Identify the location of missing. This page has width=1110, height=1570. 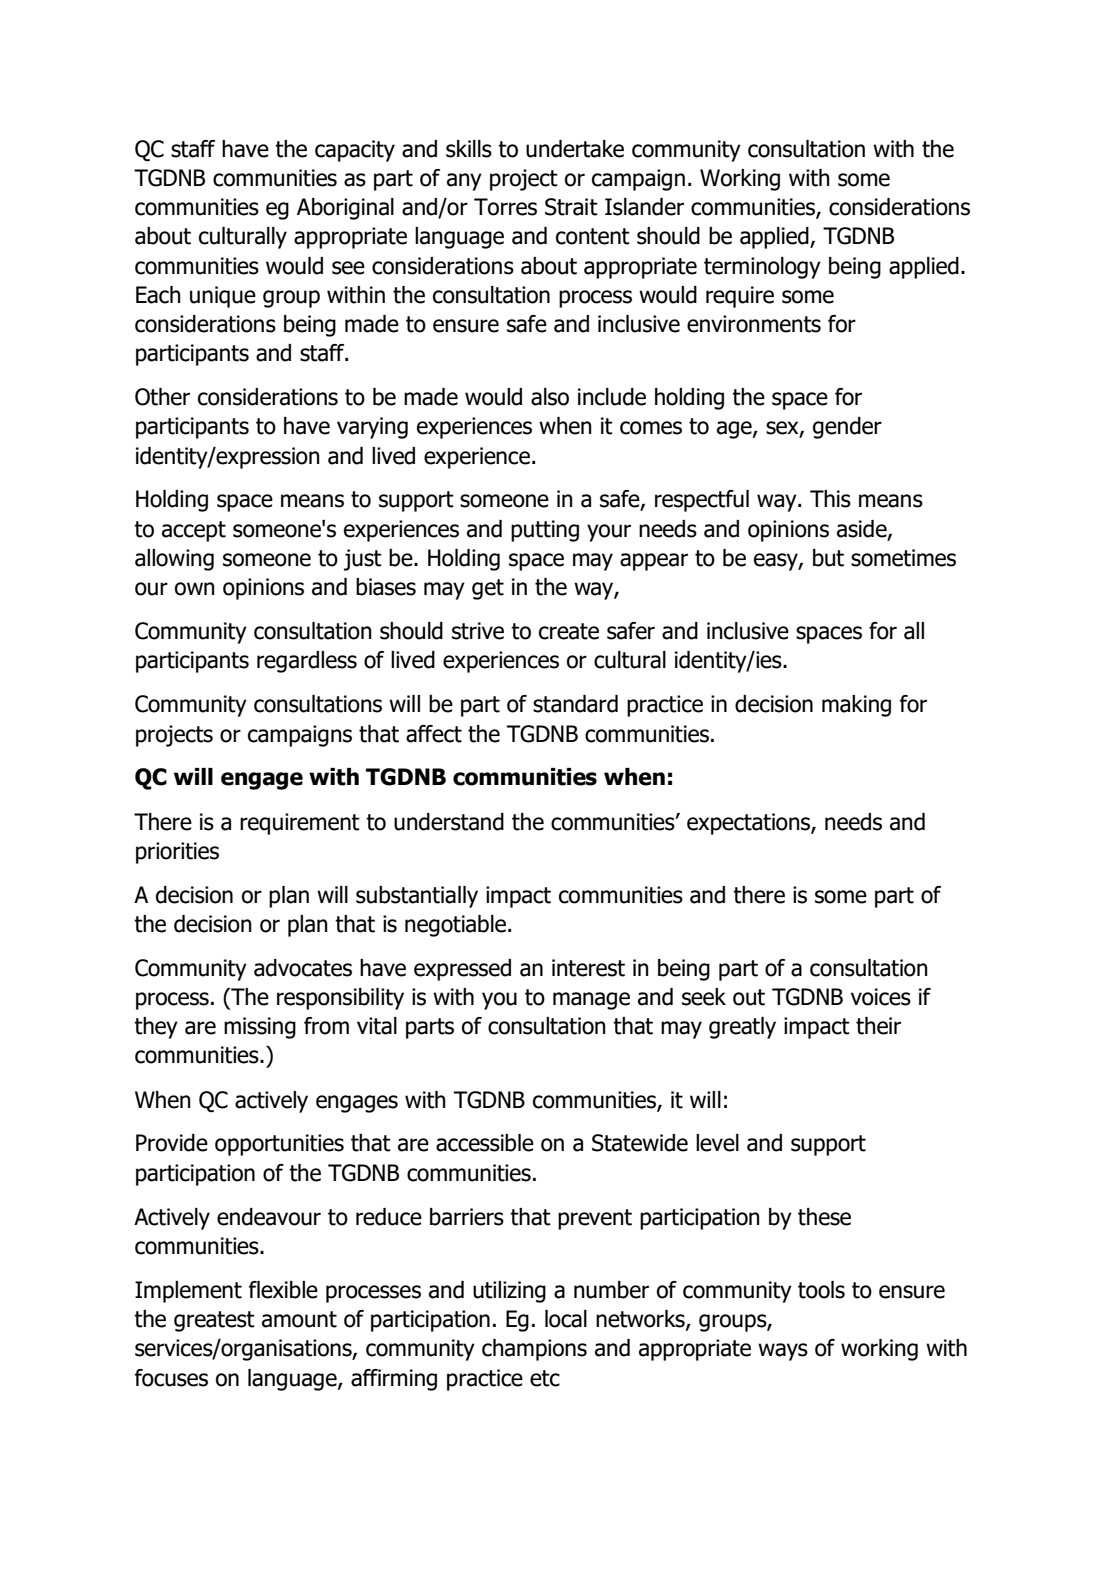
(260, 1028).
